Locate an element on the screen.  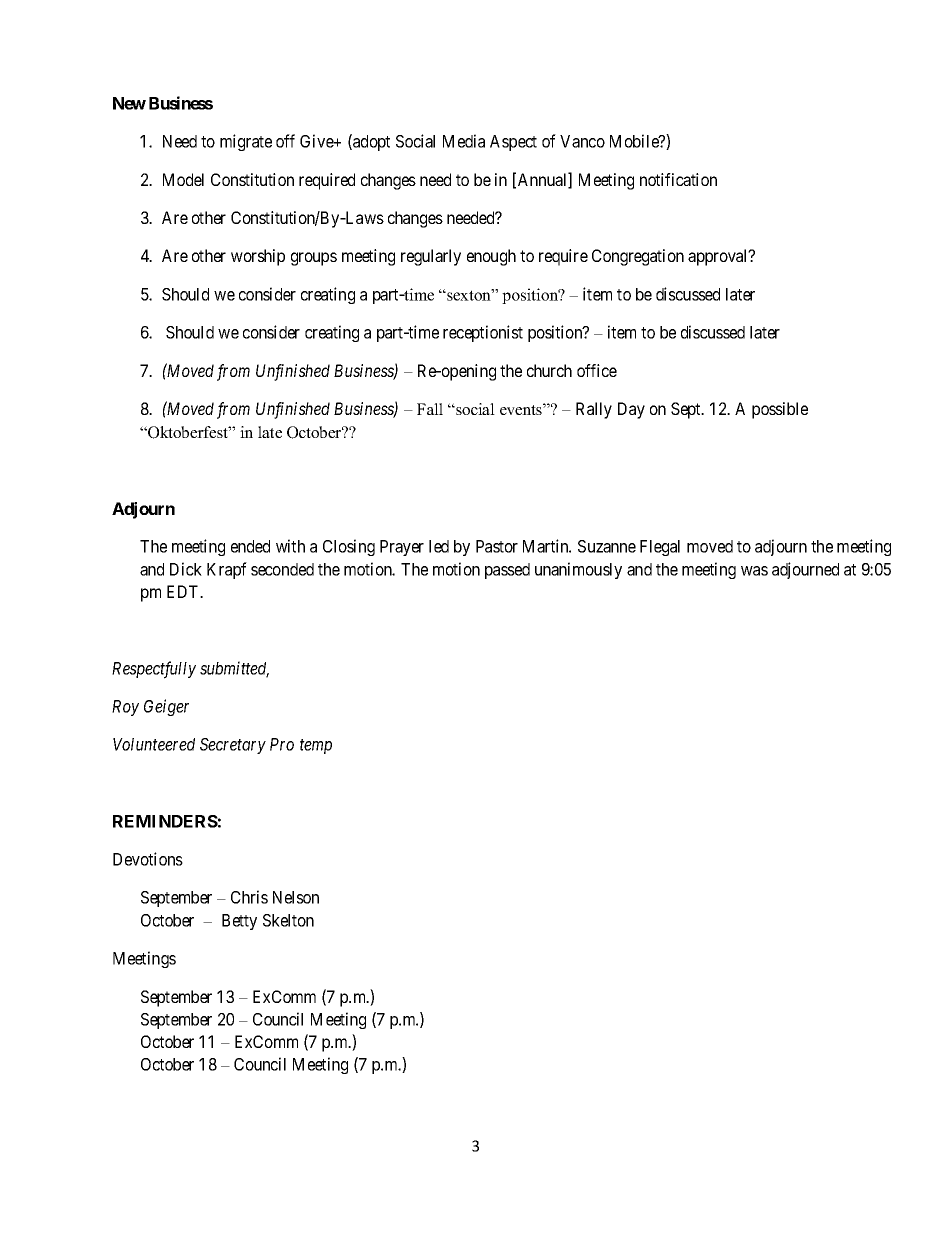
was is located at coordinates (754, 571).
